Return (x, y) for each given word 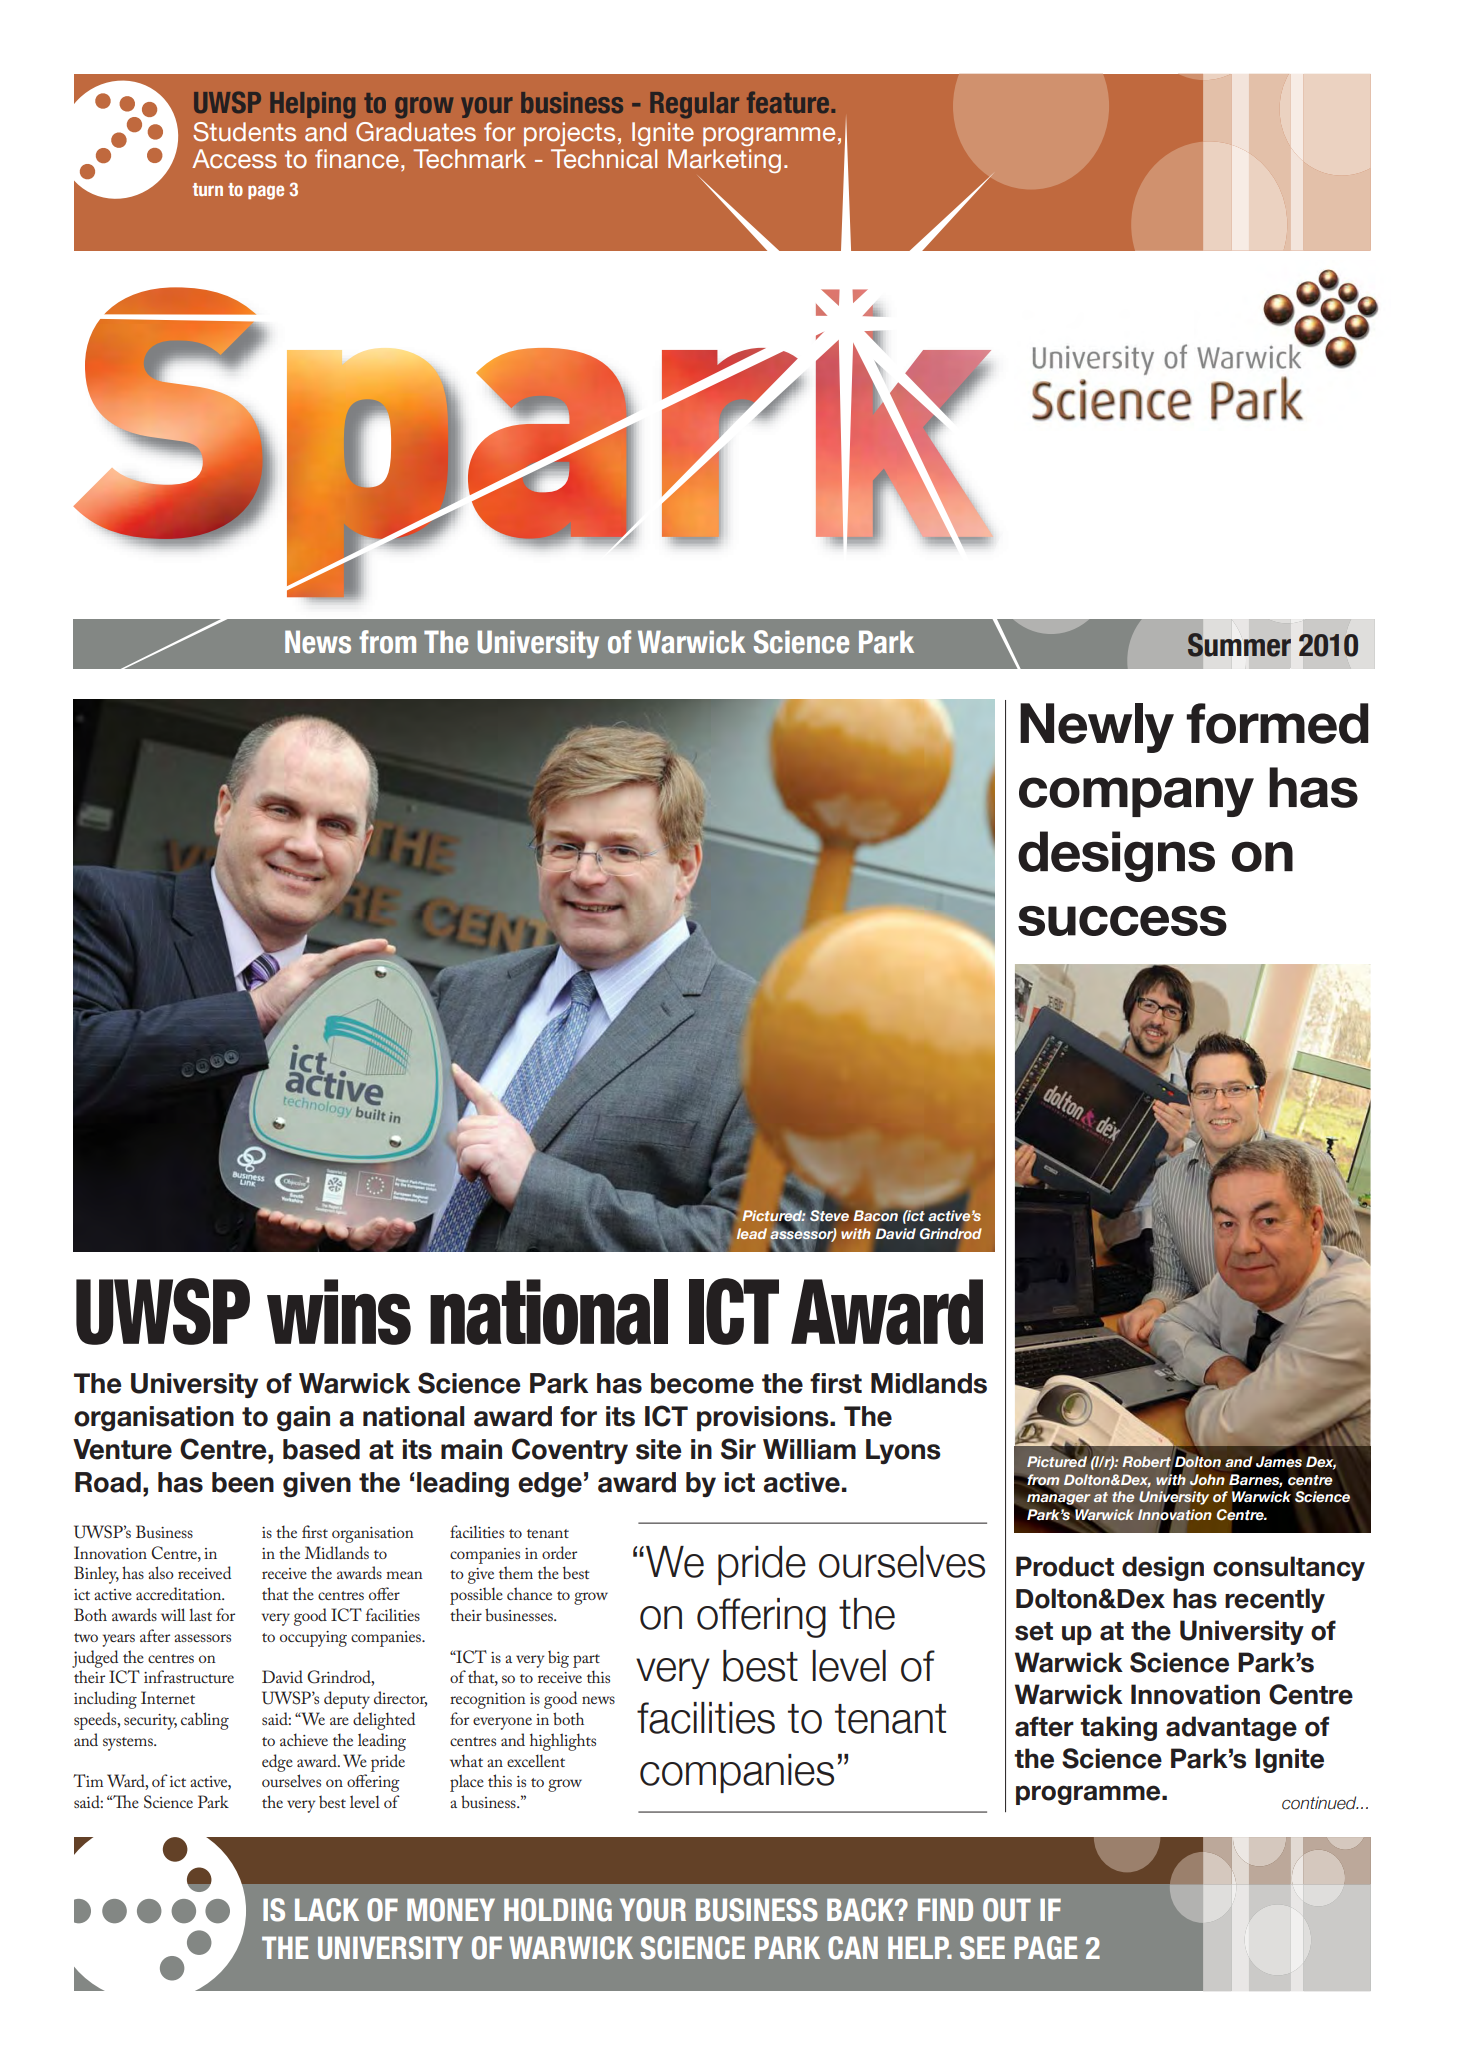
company (1136, 797)
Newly (1097, 728)
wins (339, 1312)
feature (789, 102)
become (702, 1383)
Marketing (724, 161)
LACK (327, 1910)
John (1207, 1480)
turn (207, 189)
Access (234, 159)
